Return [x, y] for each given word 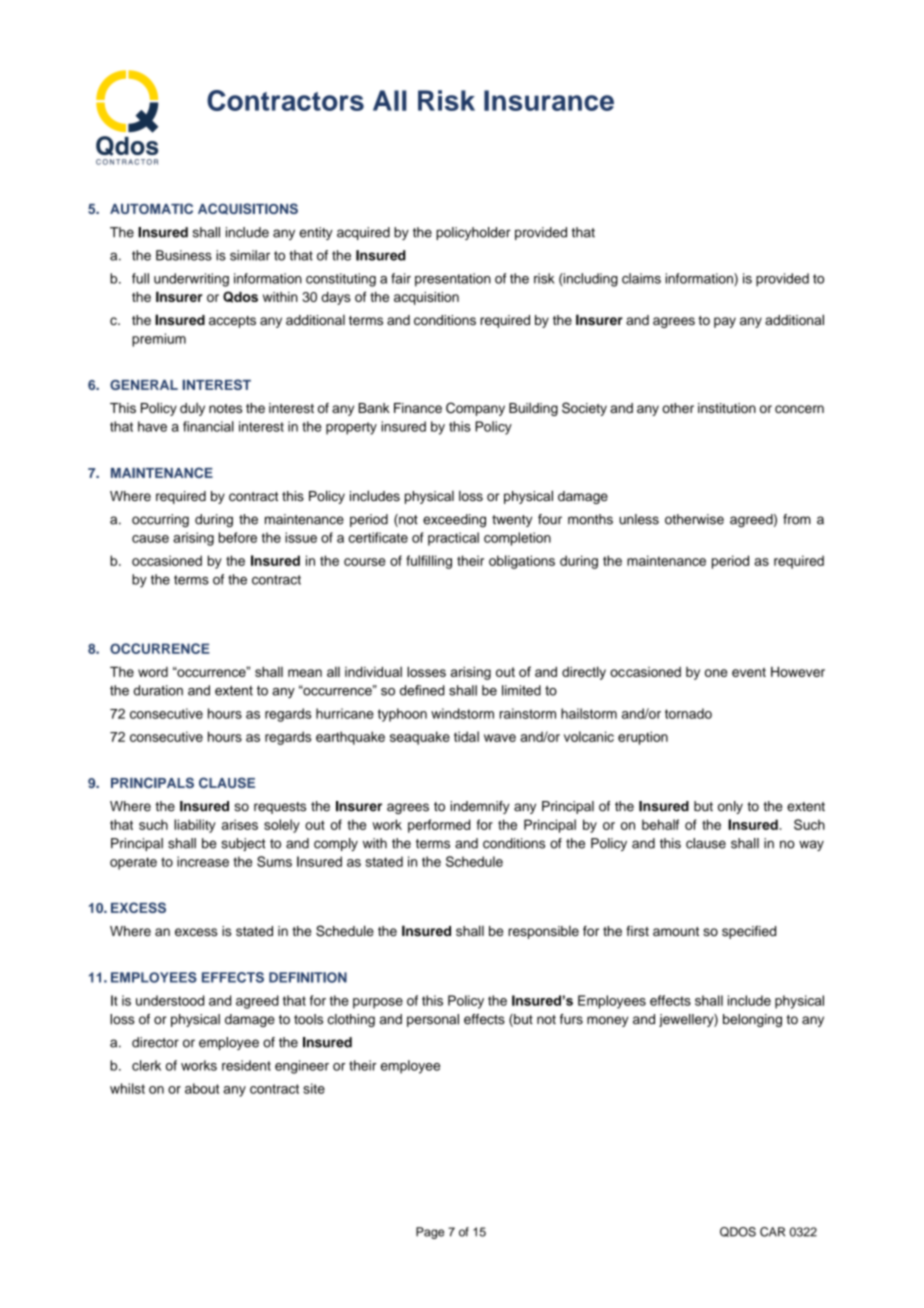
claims [641, 278]
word [153, 672]
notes [225, 408]
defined [422, 690]
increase [203, 861]
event [749, 672]
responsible [543, 932]
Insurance [549, 100]
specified [749, 932]
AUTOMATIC [151, 208]
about [202, 1088]
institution [727, 408]
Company [475, 409]
